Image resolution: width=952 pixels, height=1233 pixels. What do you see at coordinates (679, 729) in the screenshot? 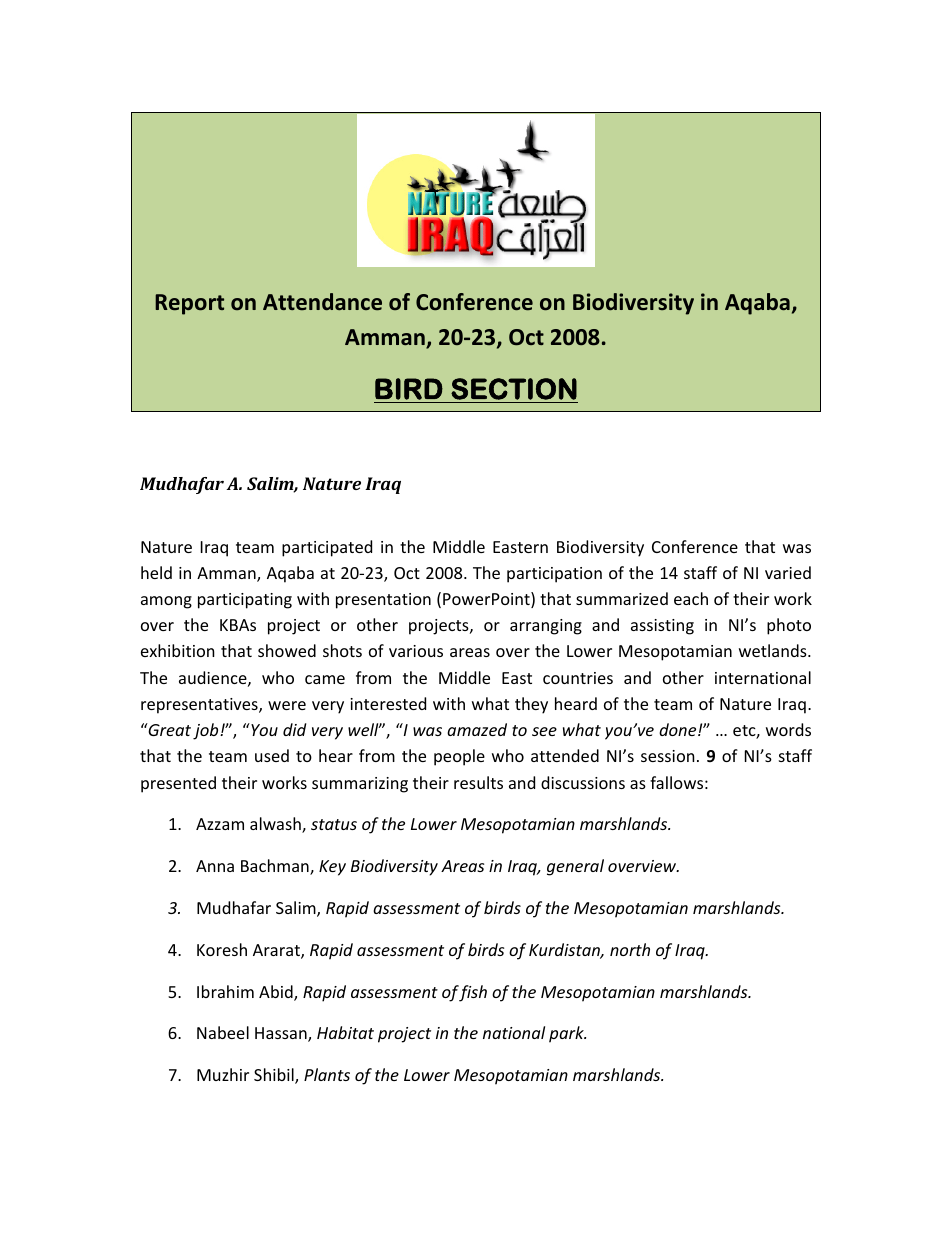
I see `done` at bounding box center [679, 729].
